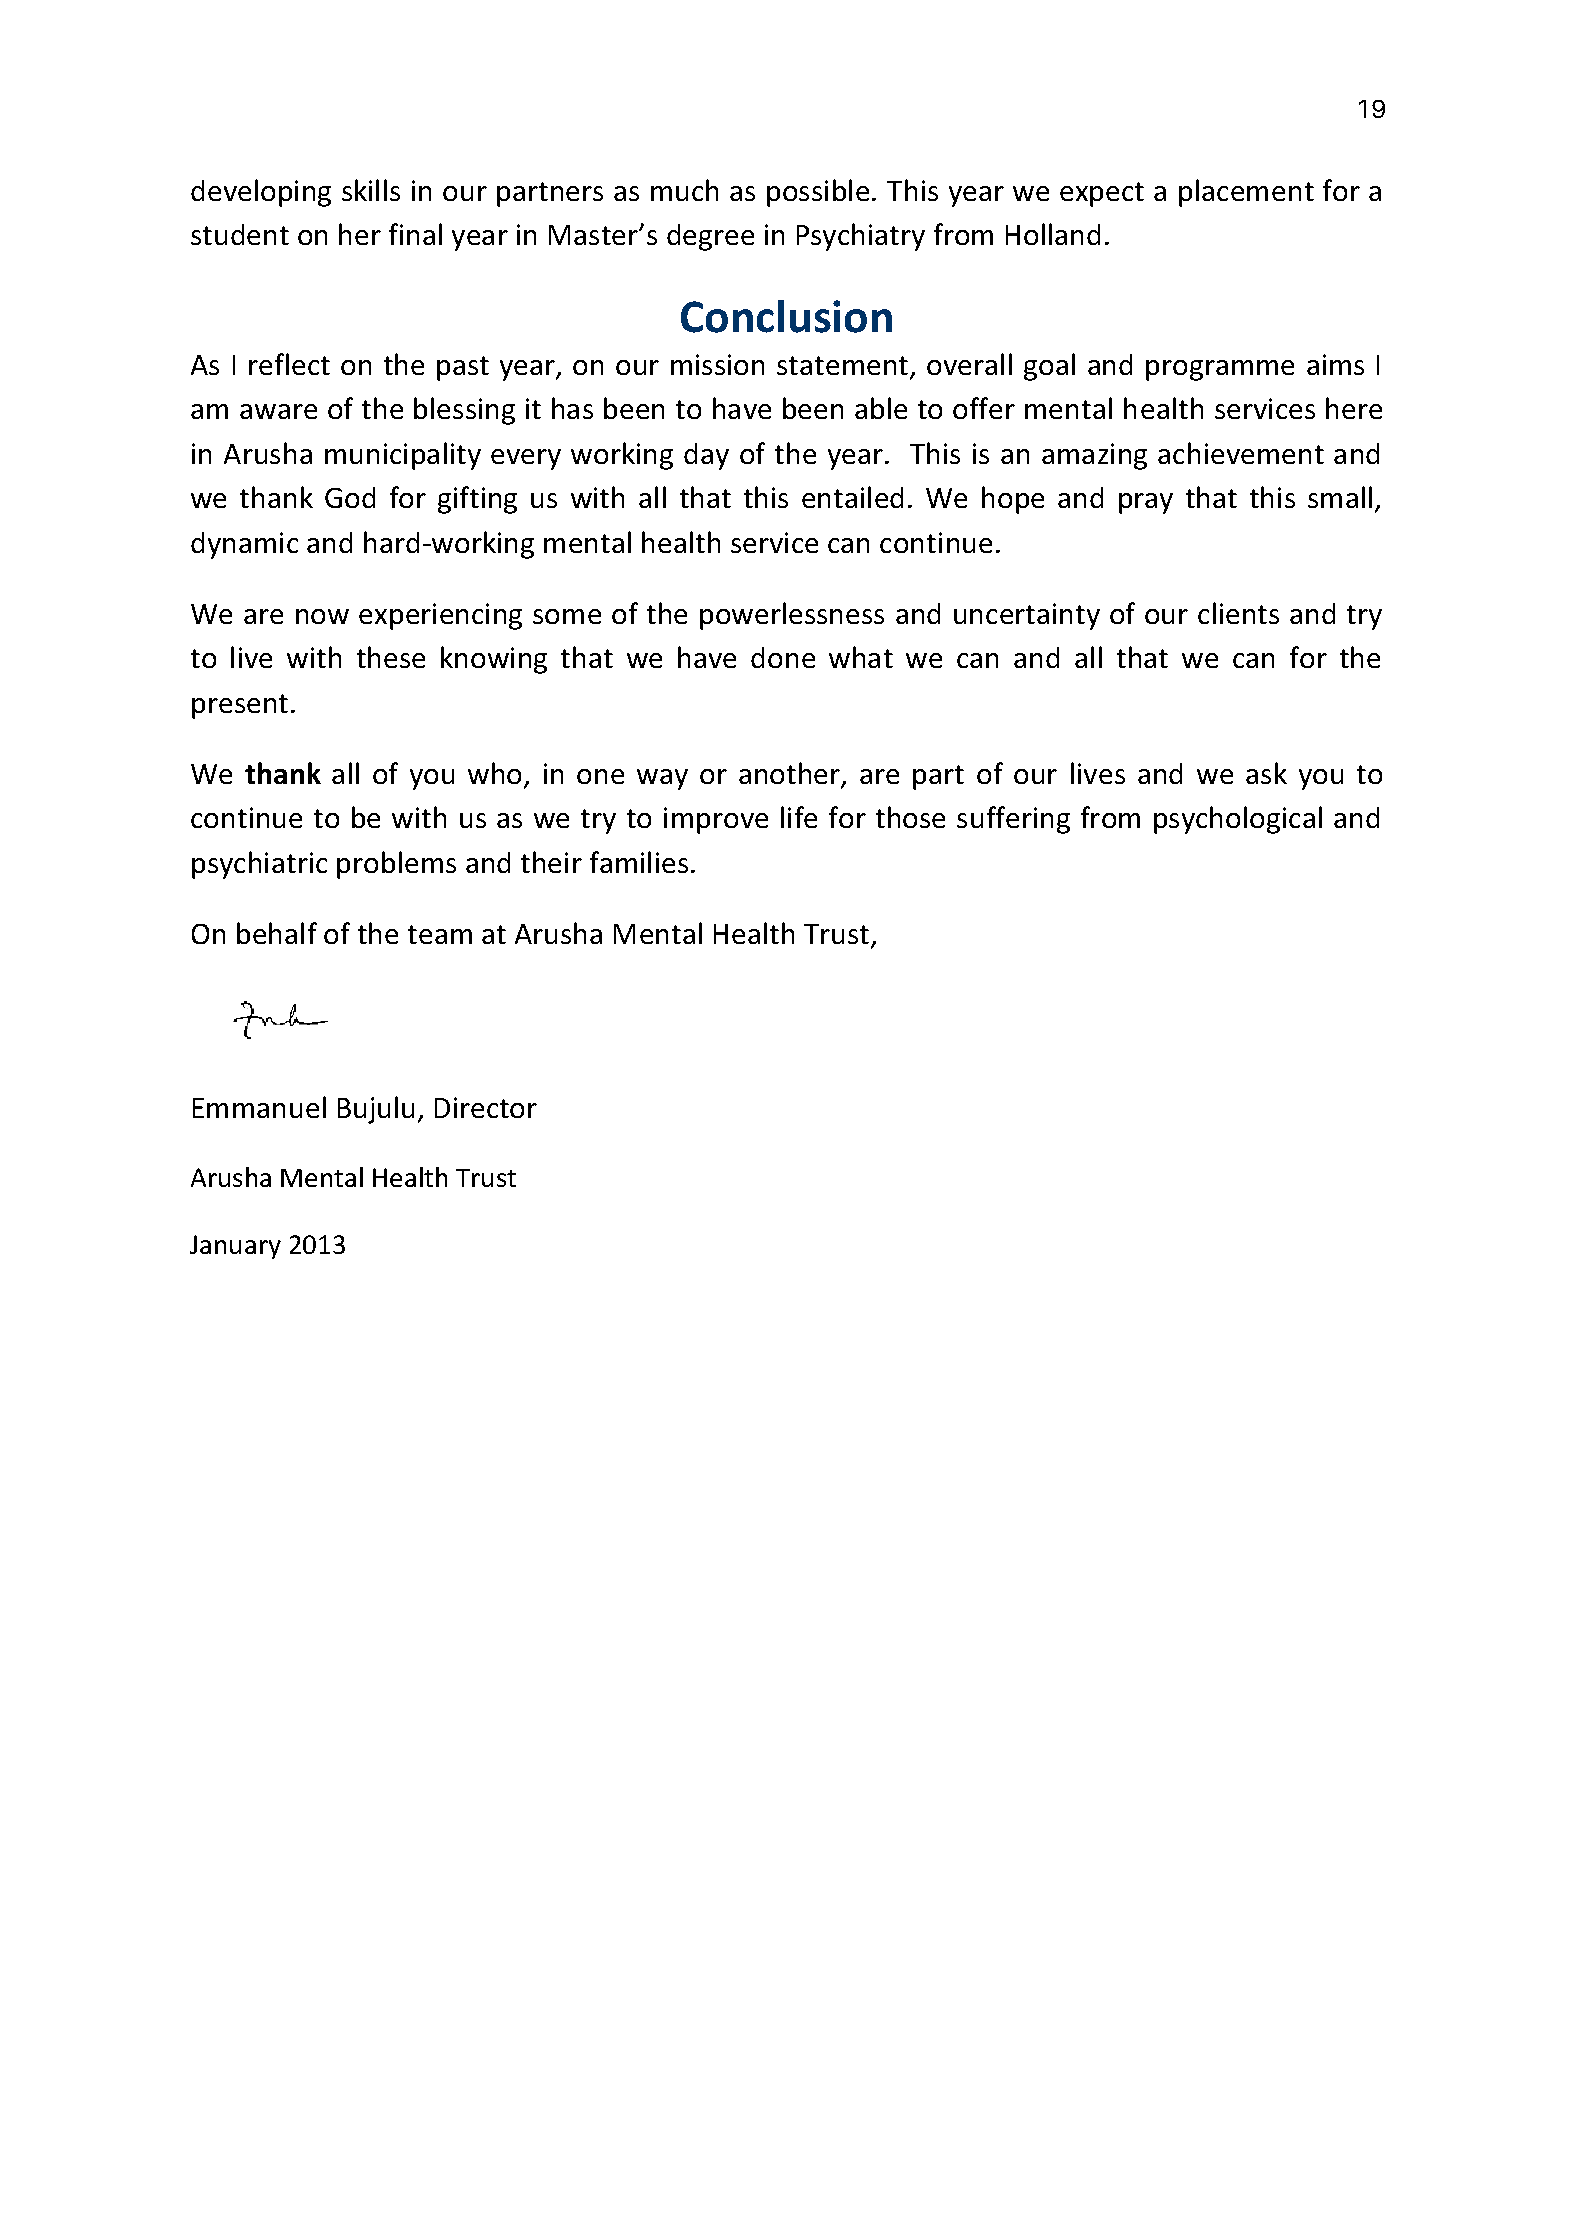 The width and height of the screenshot is (1574, 2226). What do you see at coordinates (391, 657) in the screenshot?
I see `these` at bounding box center [391, 657].
